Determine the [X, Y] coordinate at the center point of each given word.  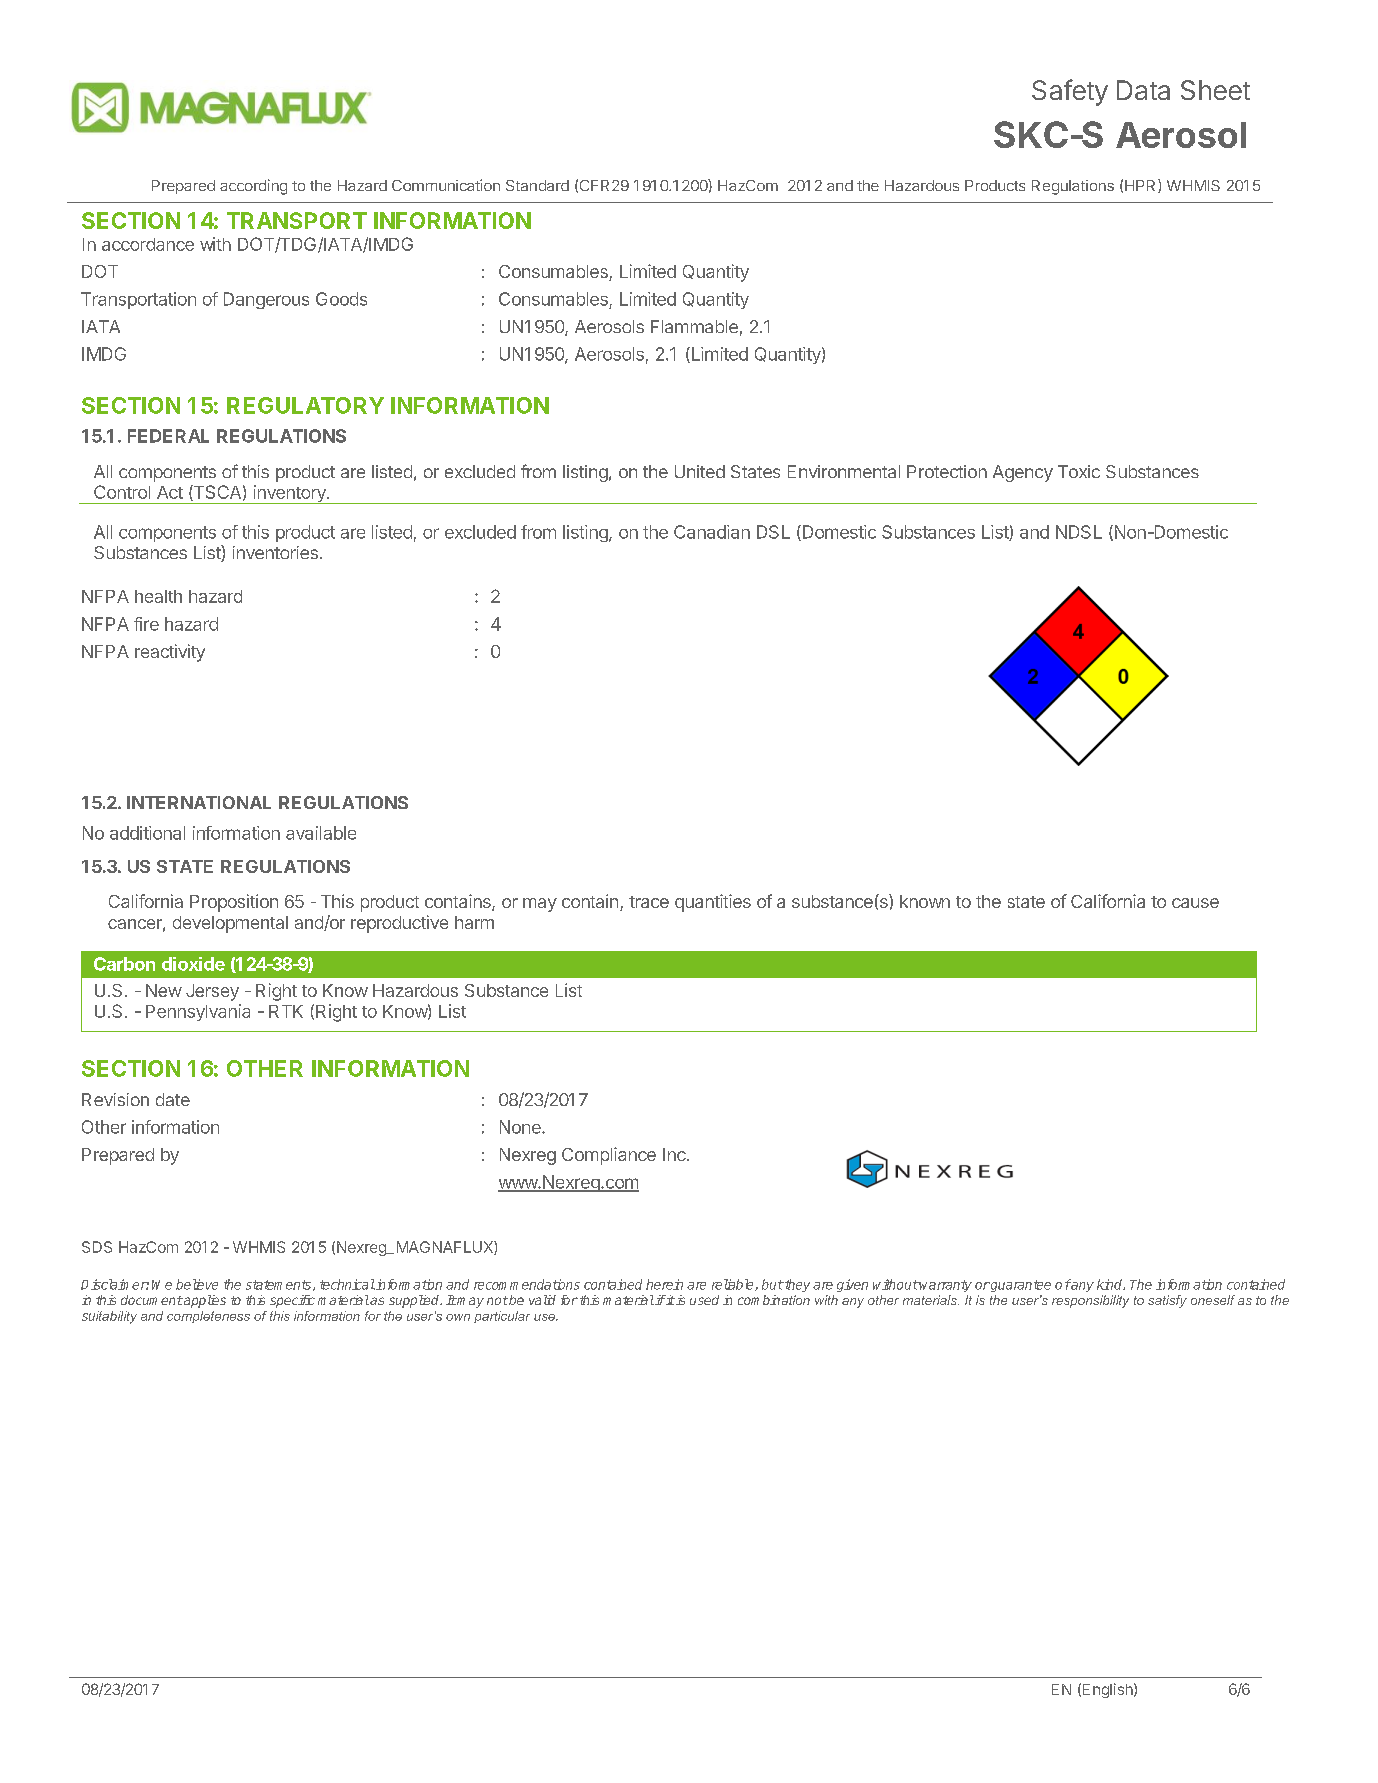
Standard [537, 185]
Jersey [212, 992]
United [700, 471]
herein [664, 1284]
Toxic [1079, 471]
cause [1195, 903]
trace [649, 902]
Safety [1070, 92]
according [253, 187]
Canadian [712, 532]
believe [197, 1284]
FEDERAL [168, 436]
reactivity [170, 653]
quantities [713, 903]
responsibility [1090, 1301]
